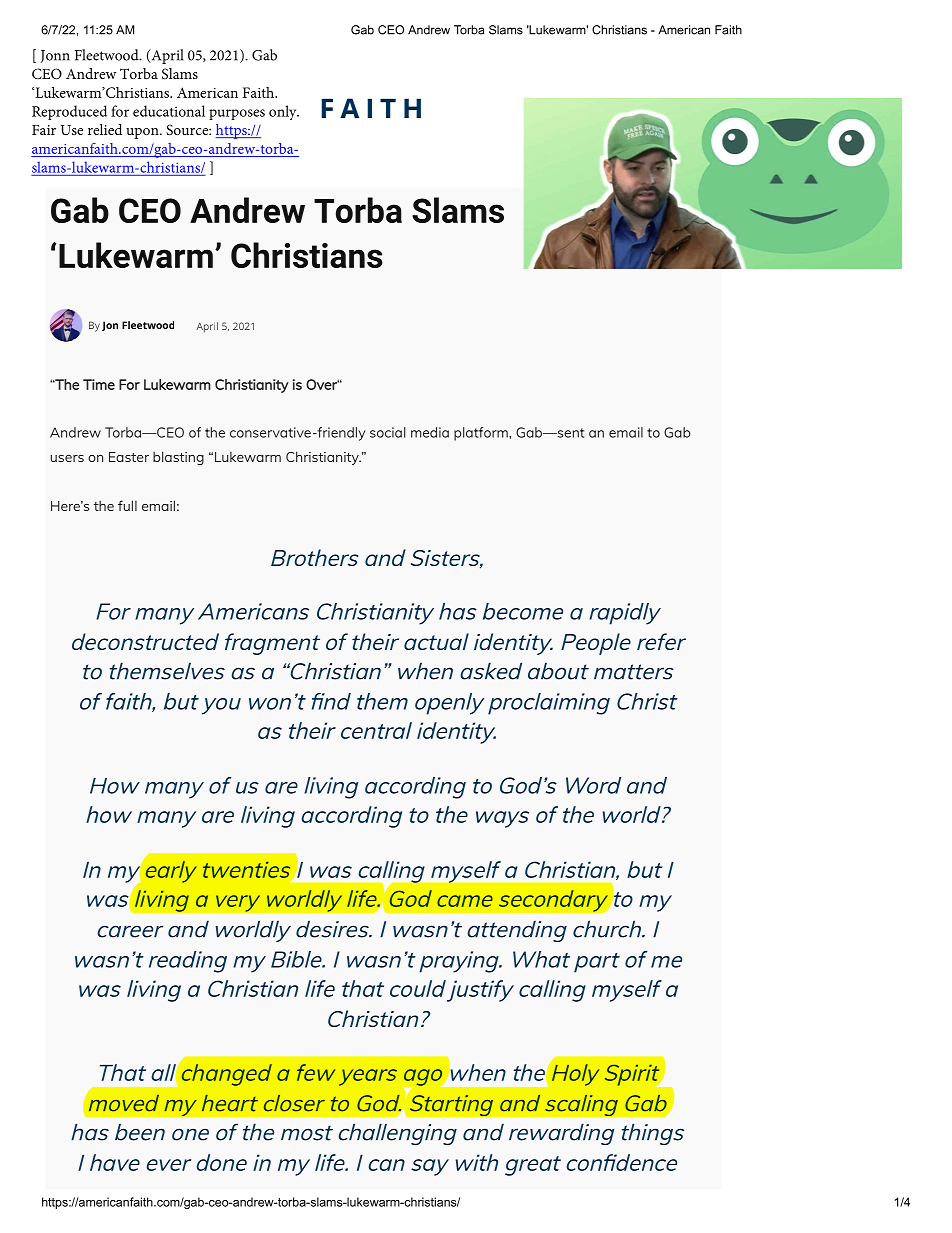  What do you see at coordinates (482, 434) in the screenshot?
I see `platform` at bounding box center [482, 434].
